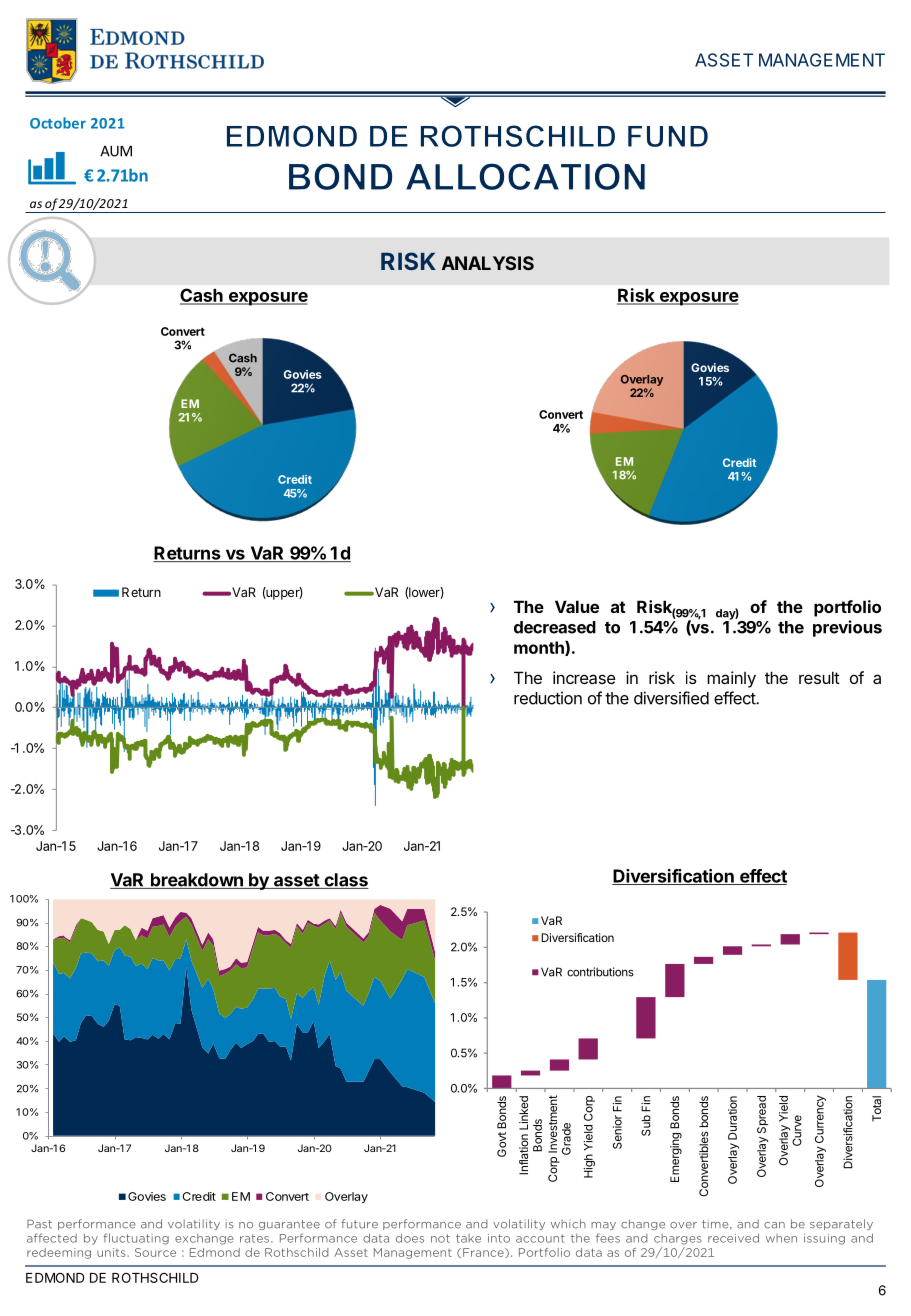  What do you see at coordinates (548, 698) in the screenshot?
I see `reduction` at bounding box center [548, 698].
